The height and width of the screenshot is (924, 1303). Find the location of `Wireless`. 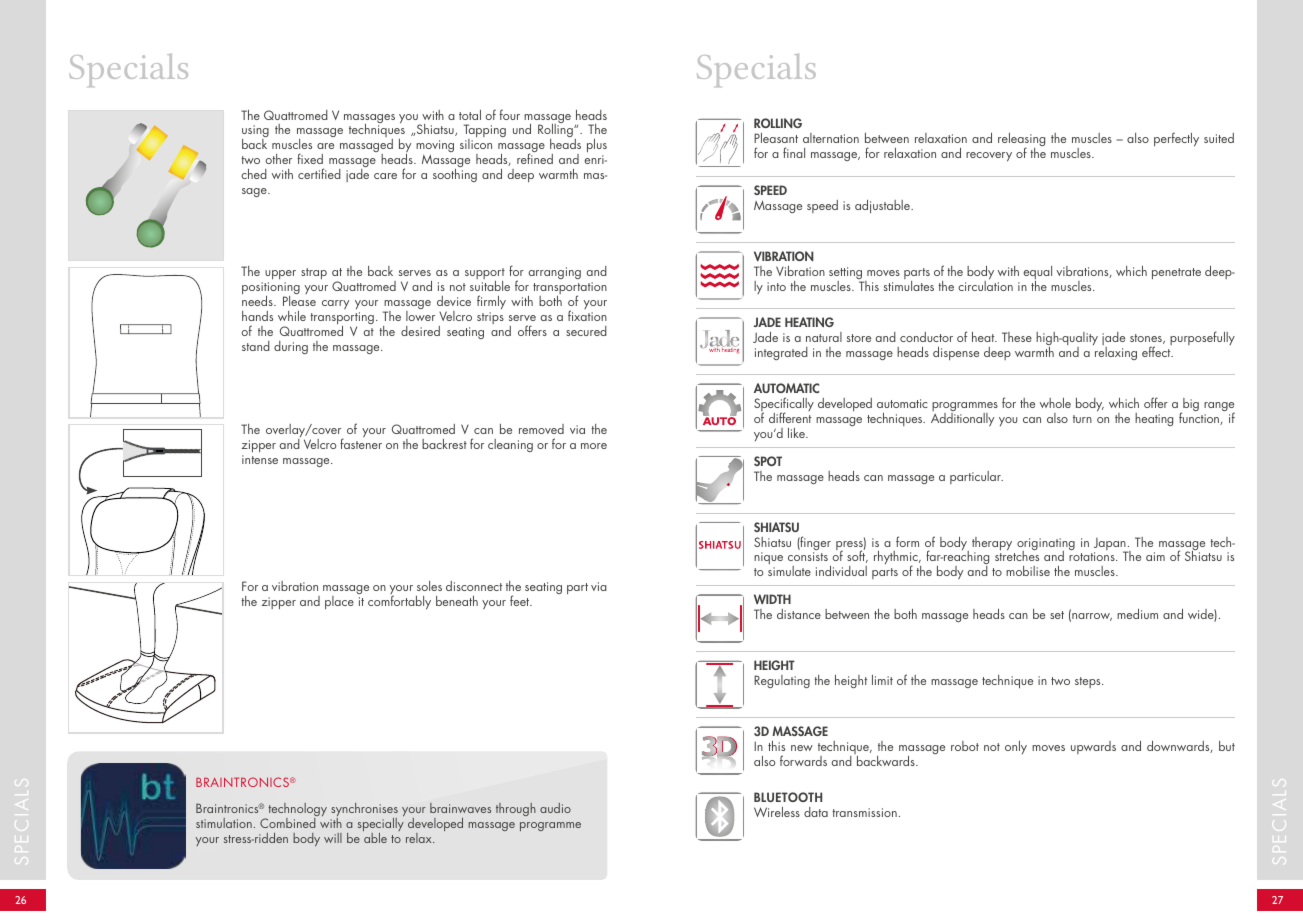

Wireless is located at coordinates (777, 812).
